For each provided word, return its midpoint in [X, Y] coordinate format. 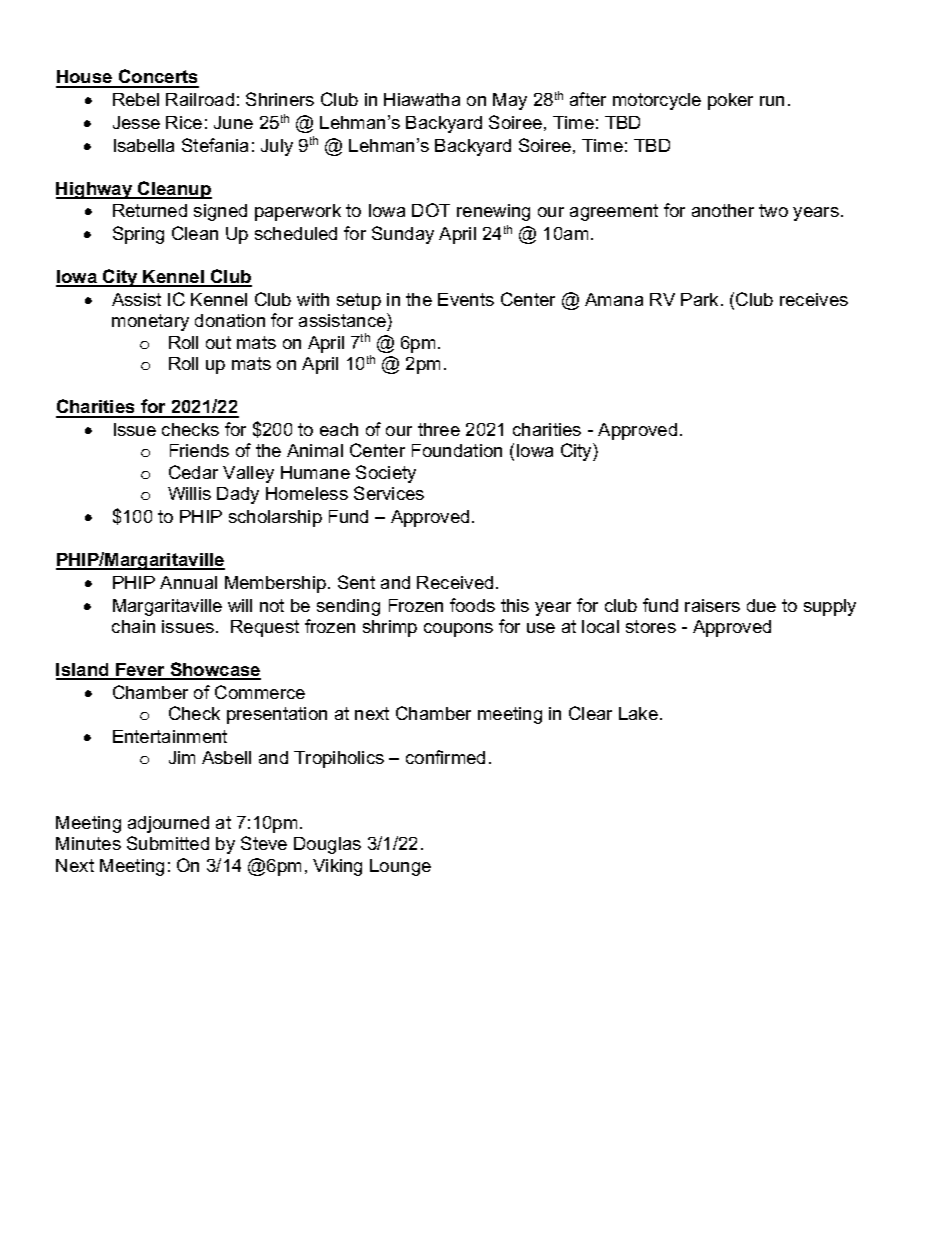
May [510, 101]
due [761, 605]
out [218, 342]
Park [701, 299]
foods [472, 605]
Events [466, 299]
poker [730, 101]
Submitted [168, 843]
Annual [188, 582]
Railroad [200, 99]
